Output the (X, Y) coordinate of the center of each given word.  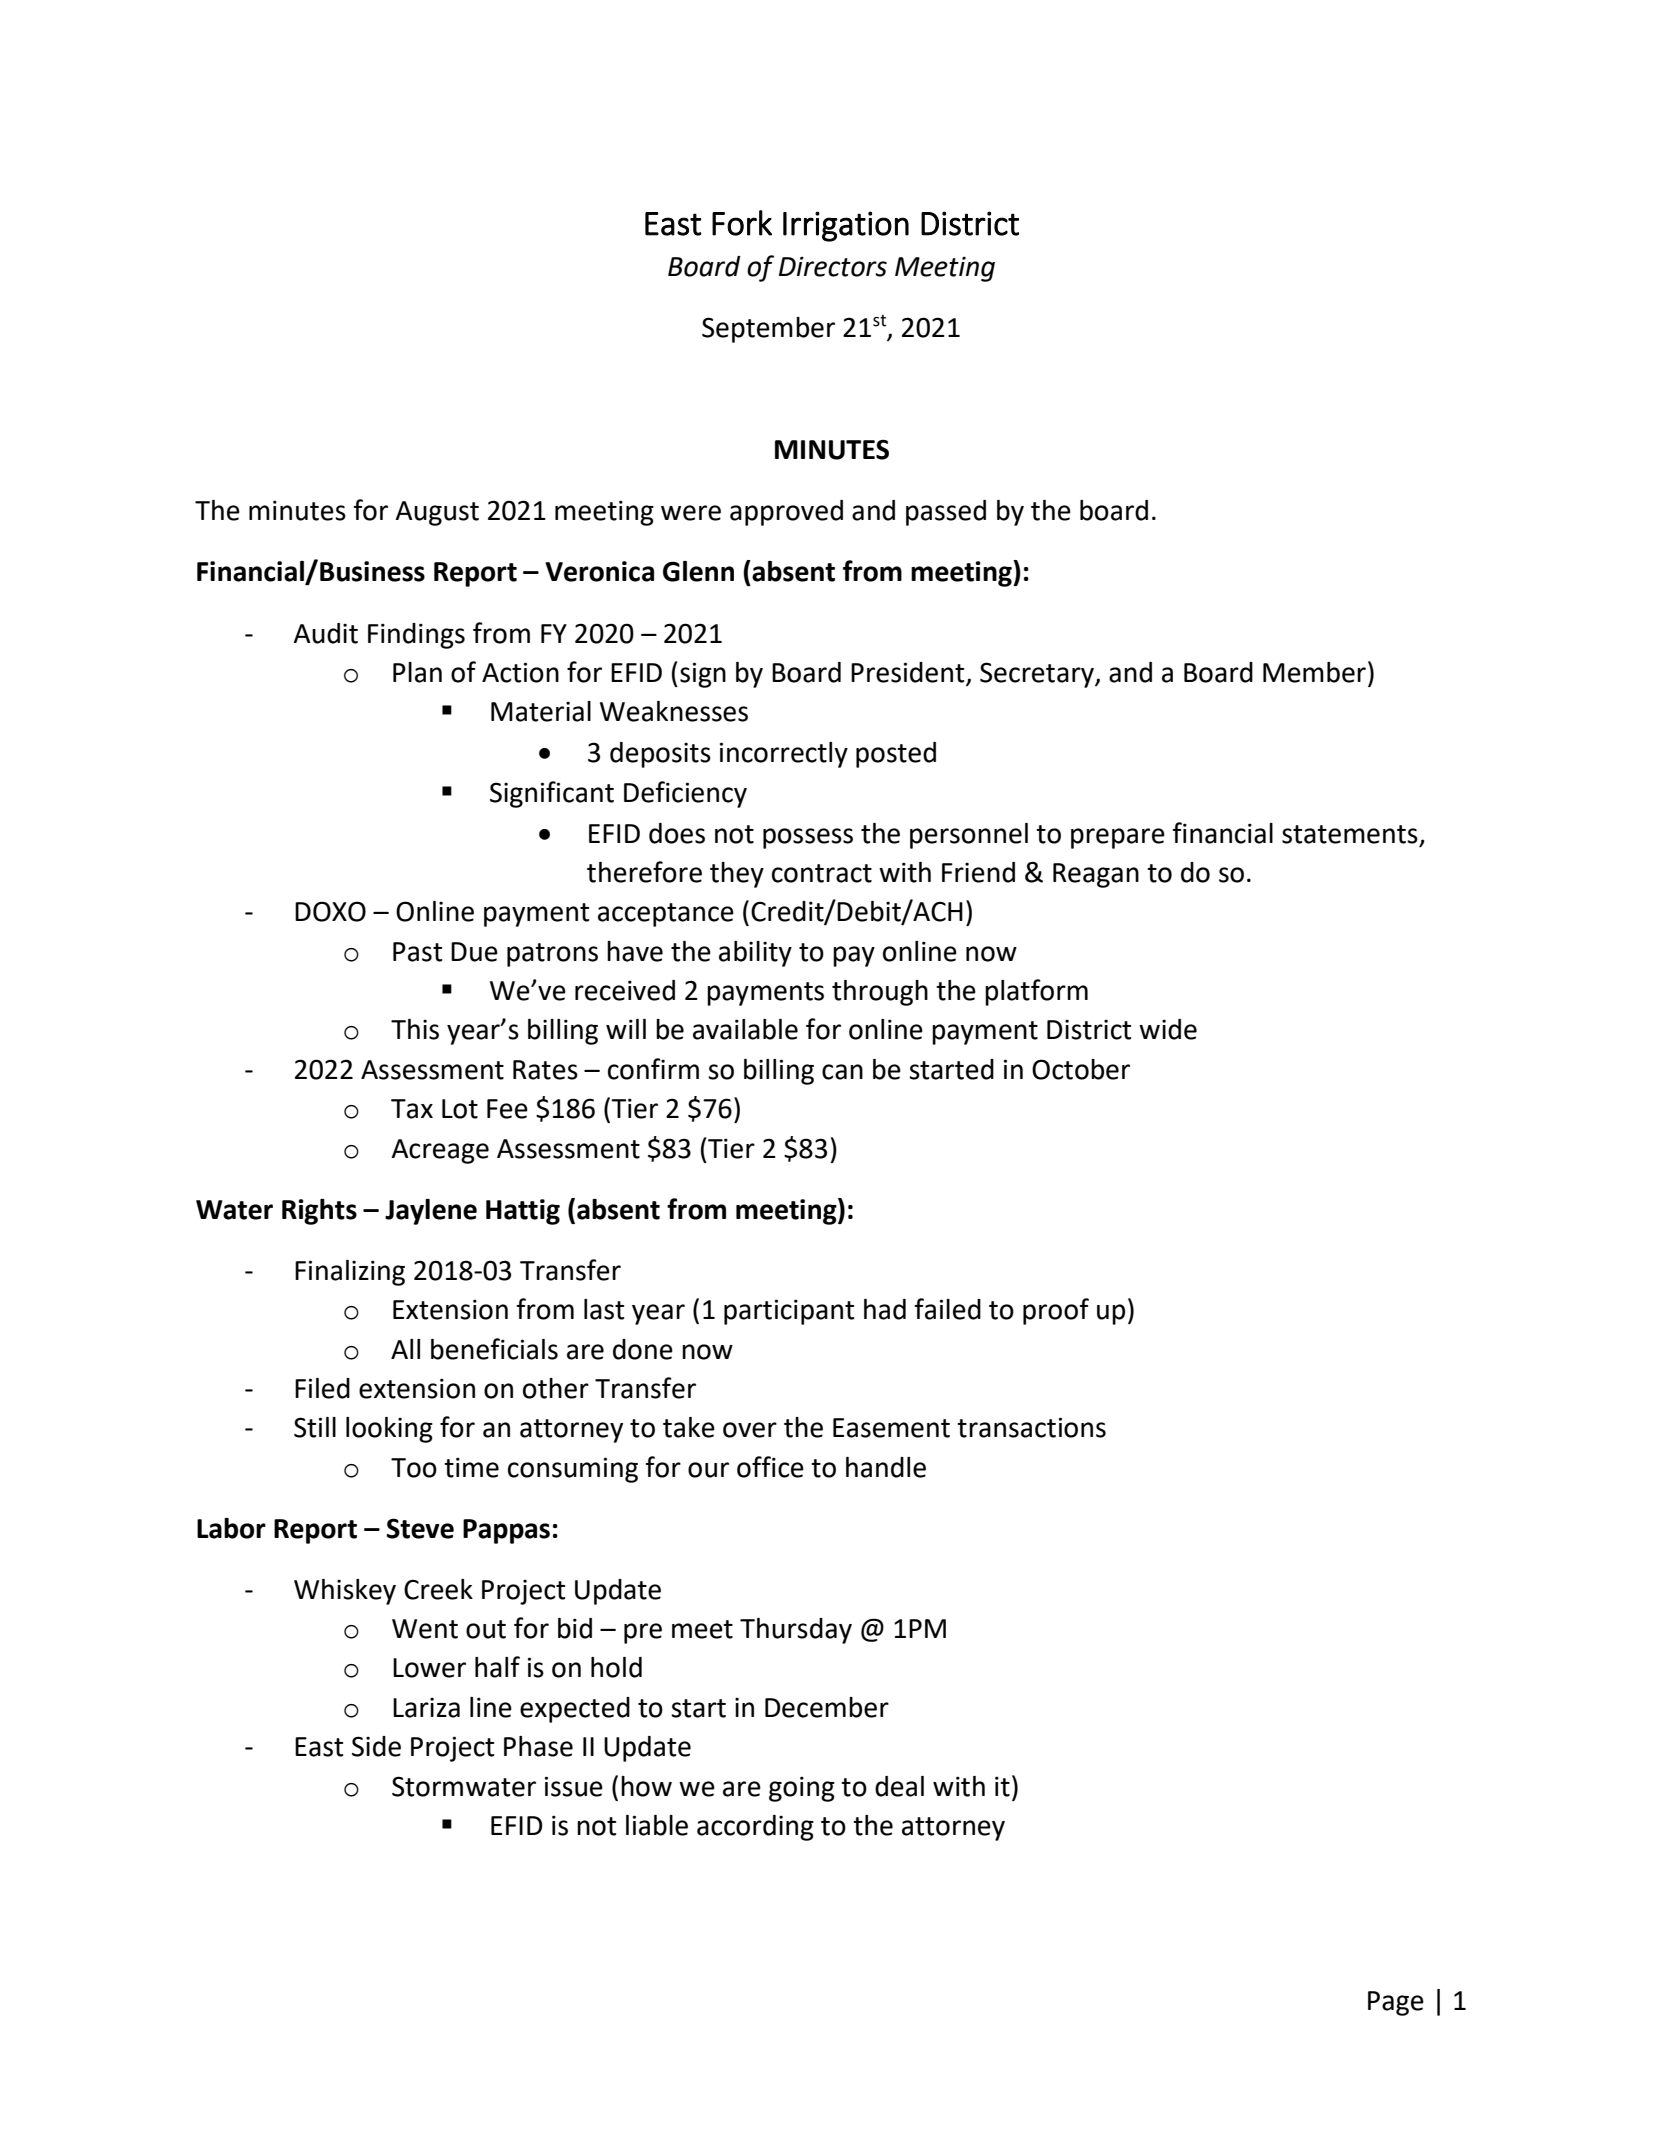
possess (808, 838)
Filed (322, 1388)
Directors (833, 267)
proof (1056, 1311)
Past (417, 952)
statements (1350, 834)
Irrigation (846, 226)
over (750, 1430)
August (437, 513)
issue (574, 1786)
